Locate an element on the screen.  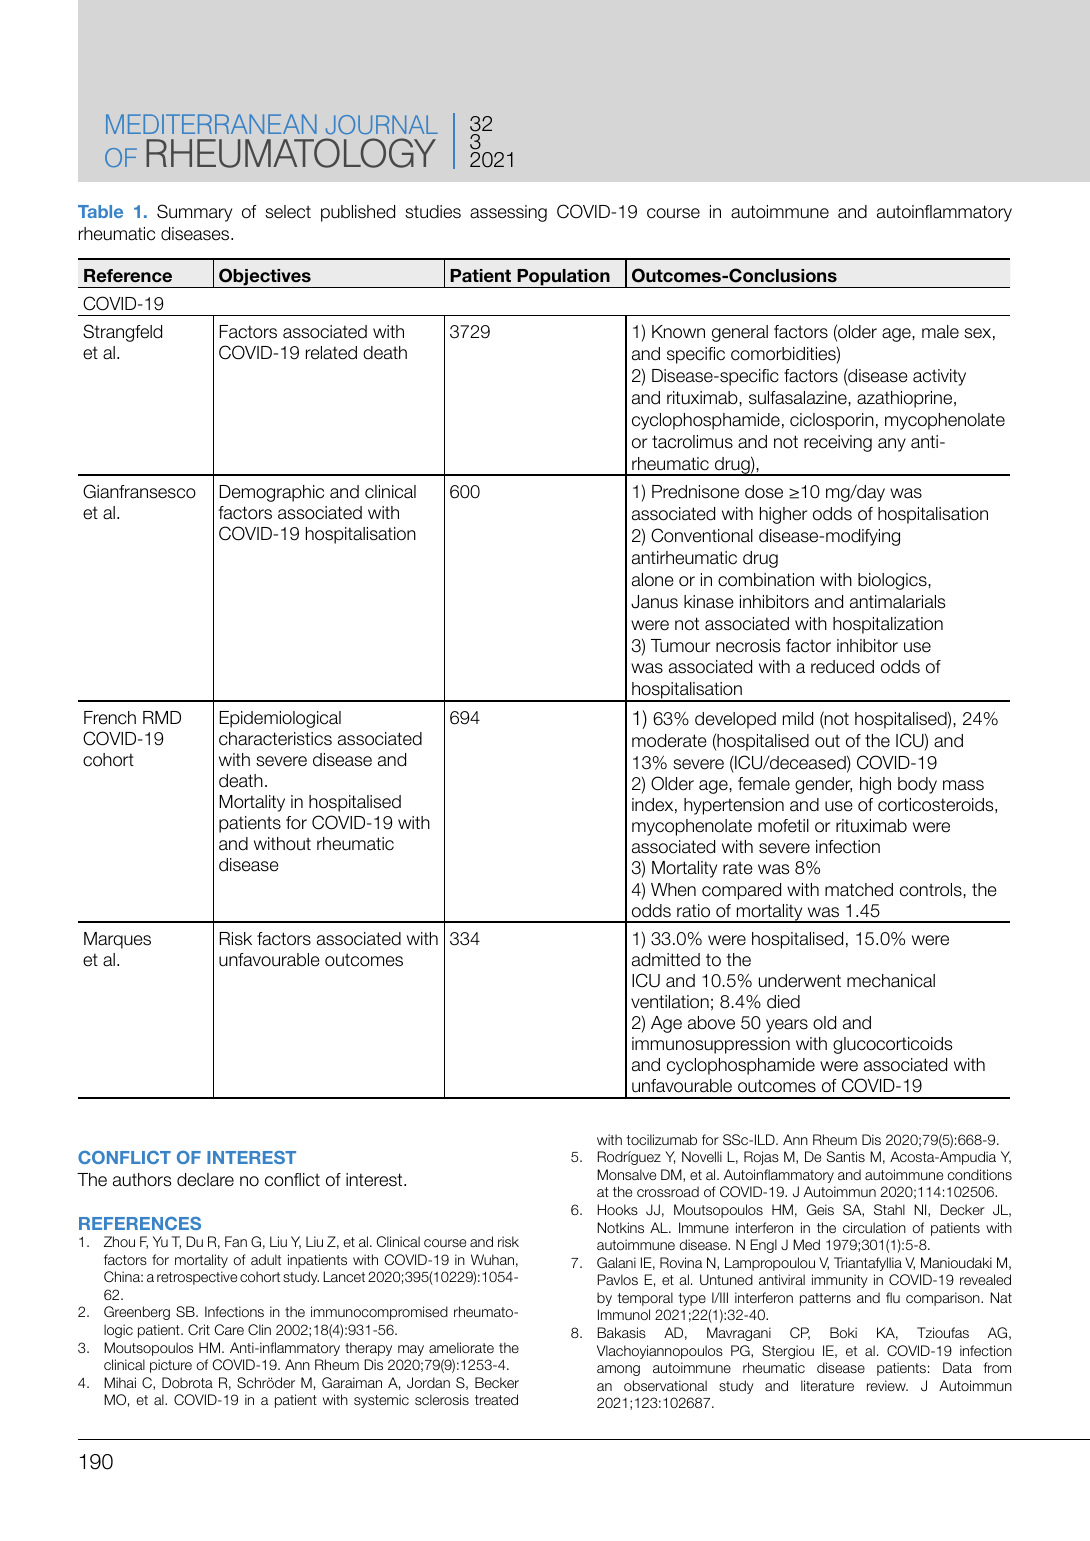
any is located at coordinates (892, 445).
